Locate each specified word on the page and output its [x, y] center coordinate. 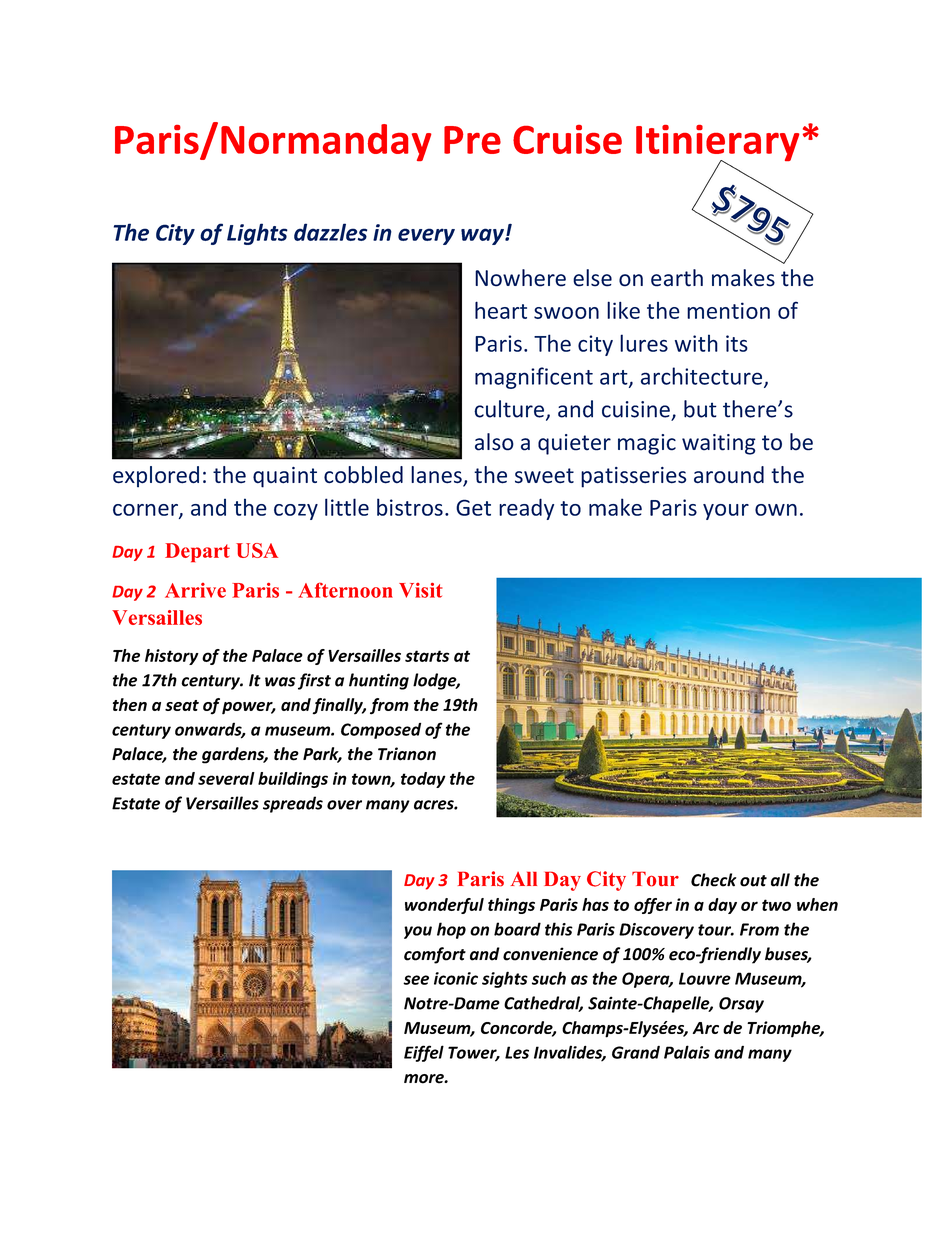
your [726, 512]
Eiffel [424, 1053]
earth [677, 278]
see [416, 980]
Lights [257, 234]
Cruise [567, 139]
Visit [421, 590]
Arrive [195, 590]
